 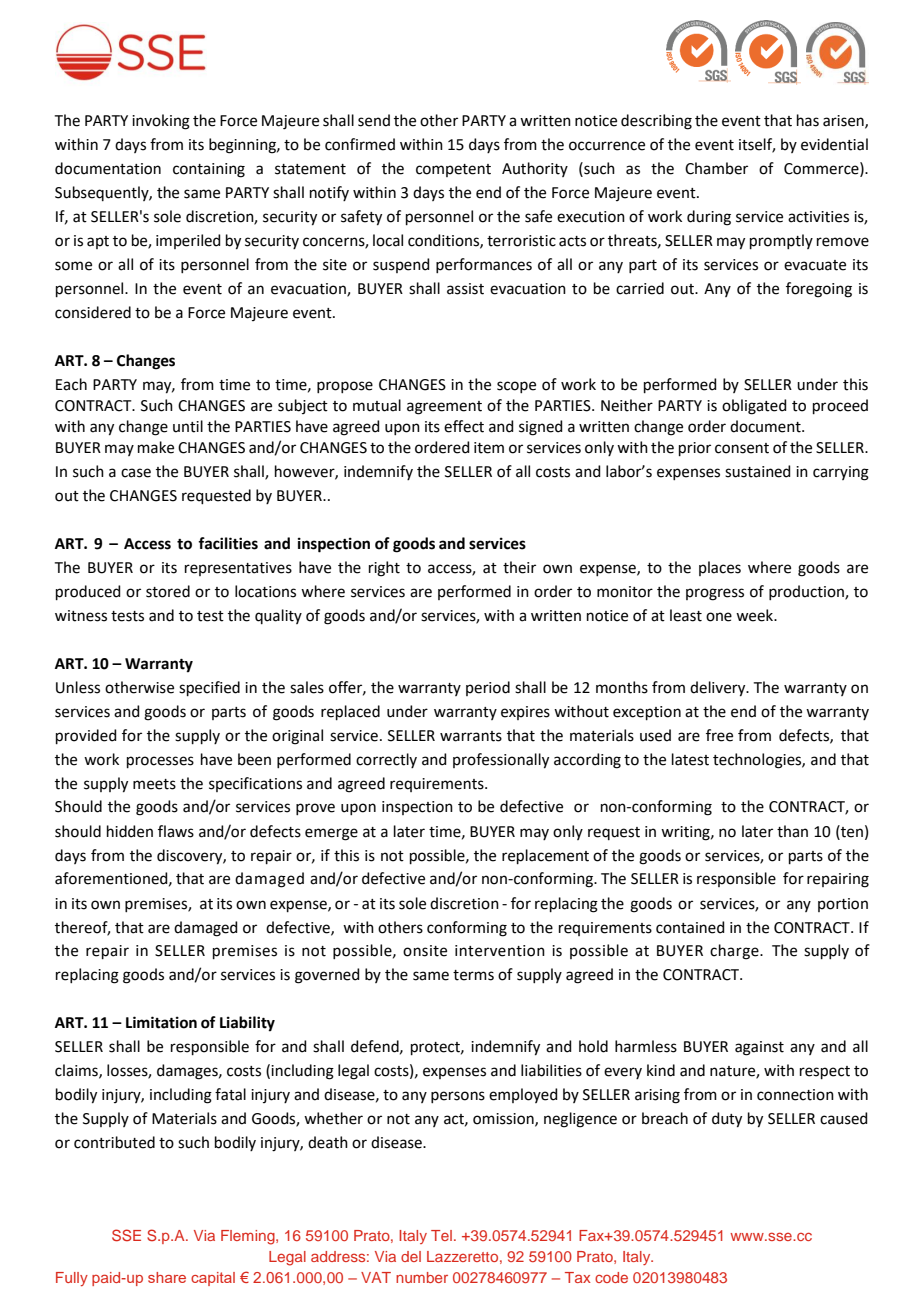 What do you see at coordinates (758, 471) in the page?
I see `sustained` at bounding box center [758, 471].
